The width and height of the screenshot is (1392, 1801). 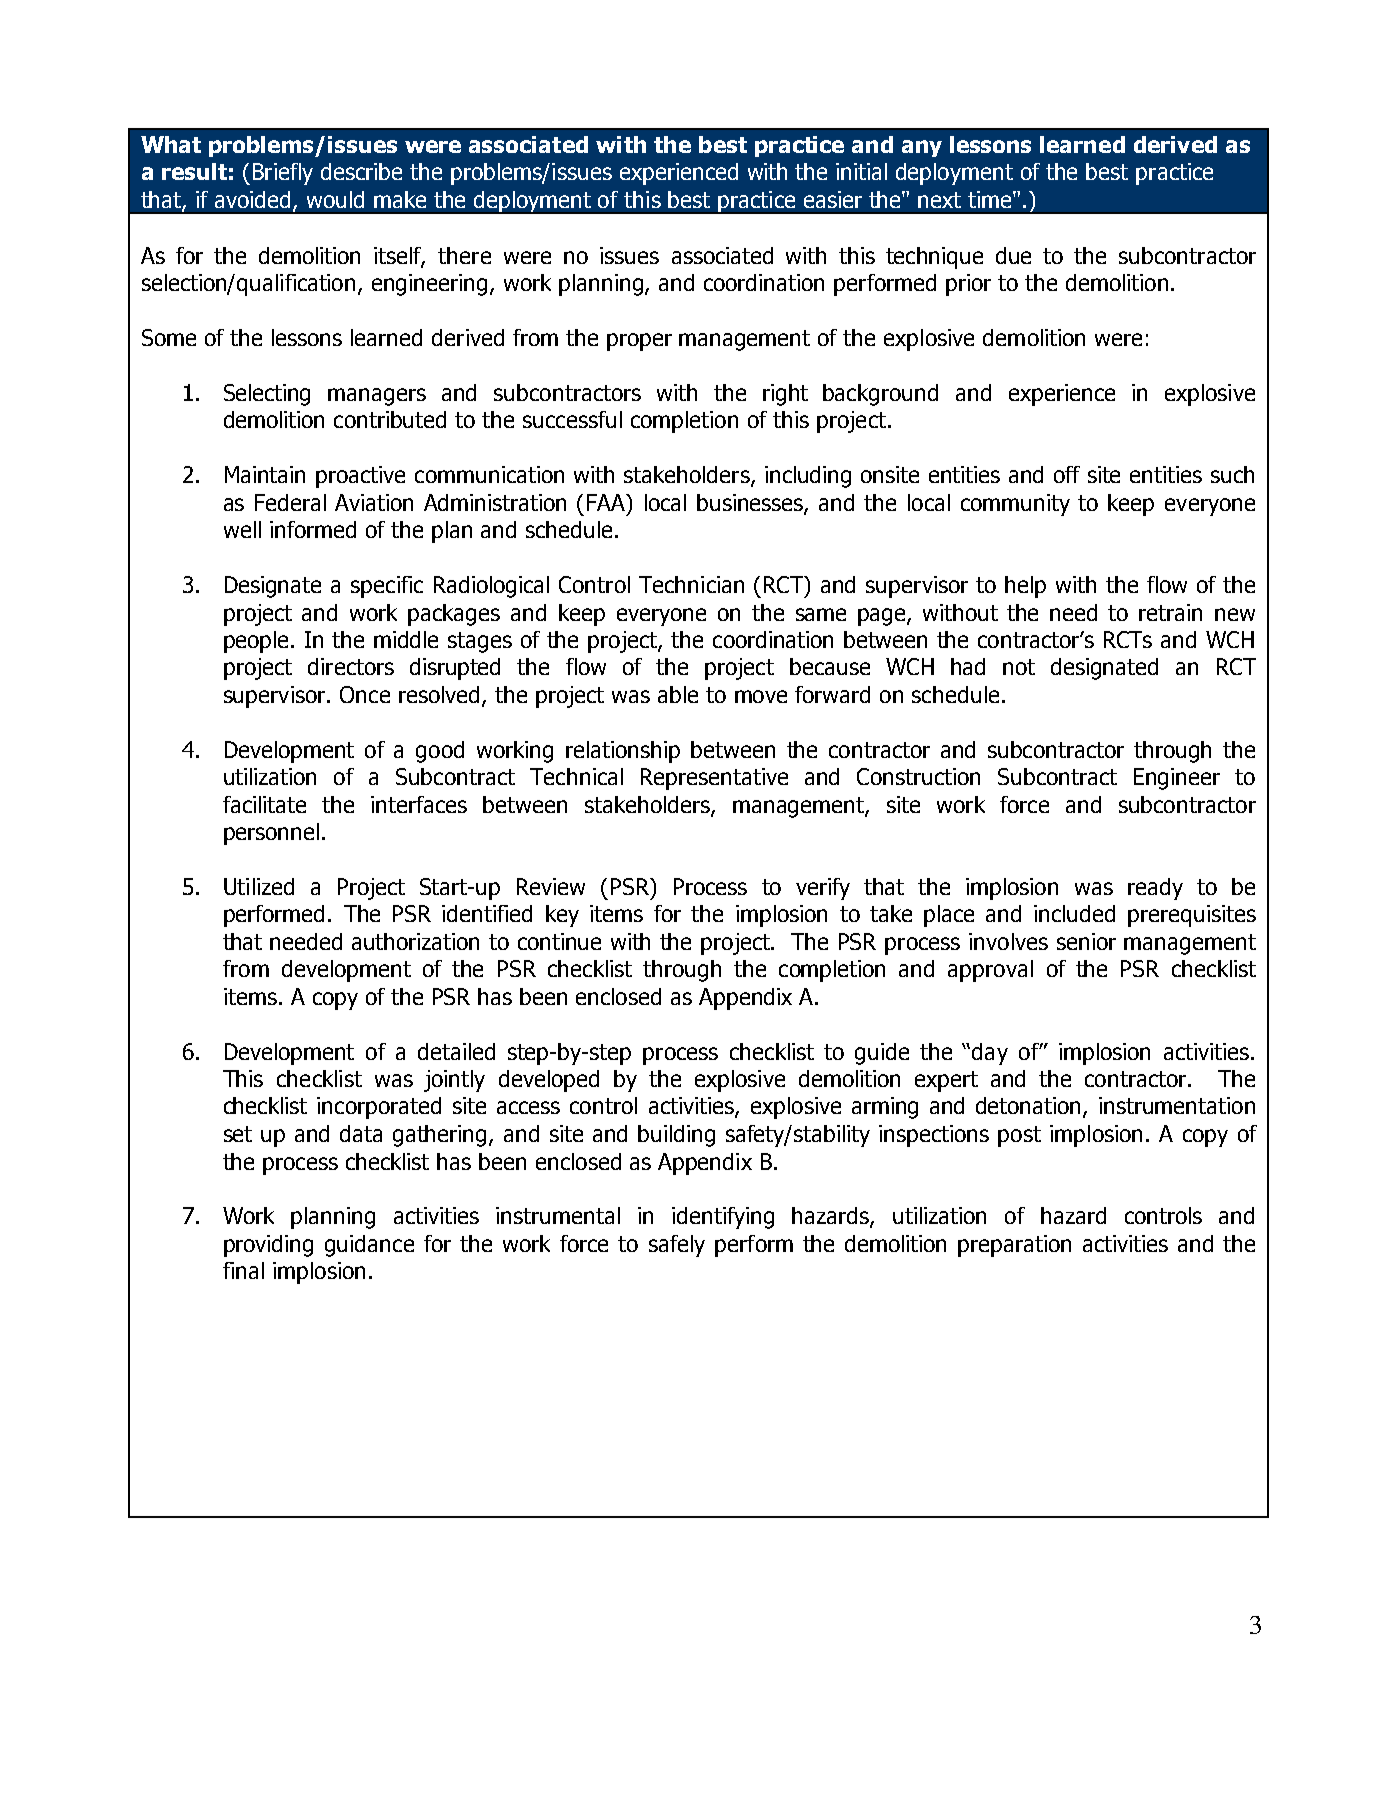 I want to click on Utilized, so click(x=259, y=886).
